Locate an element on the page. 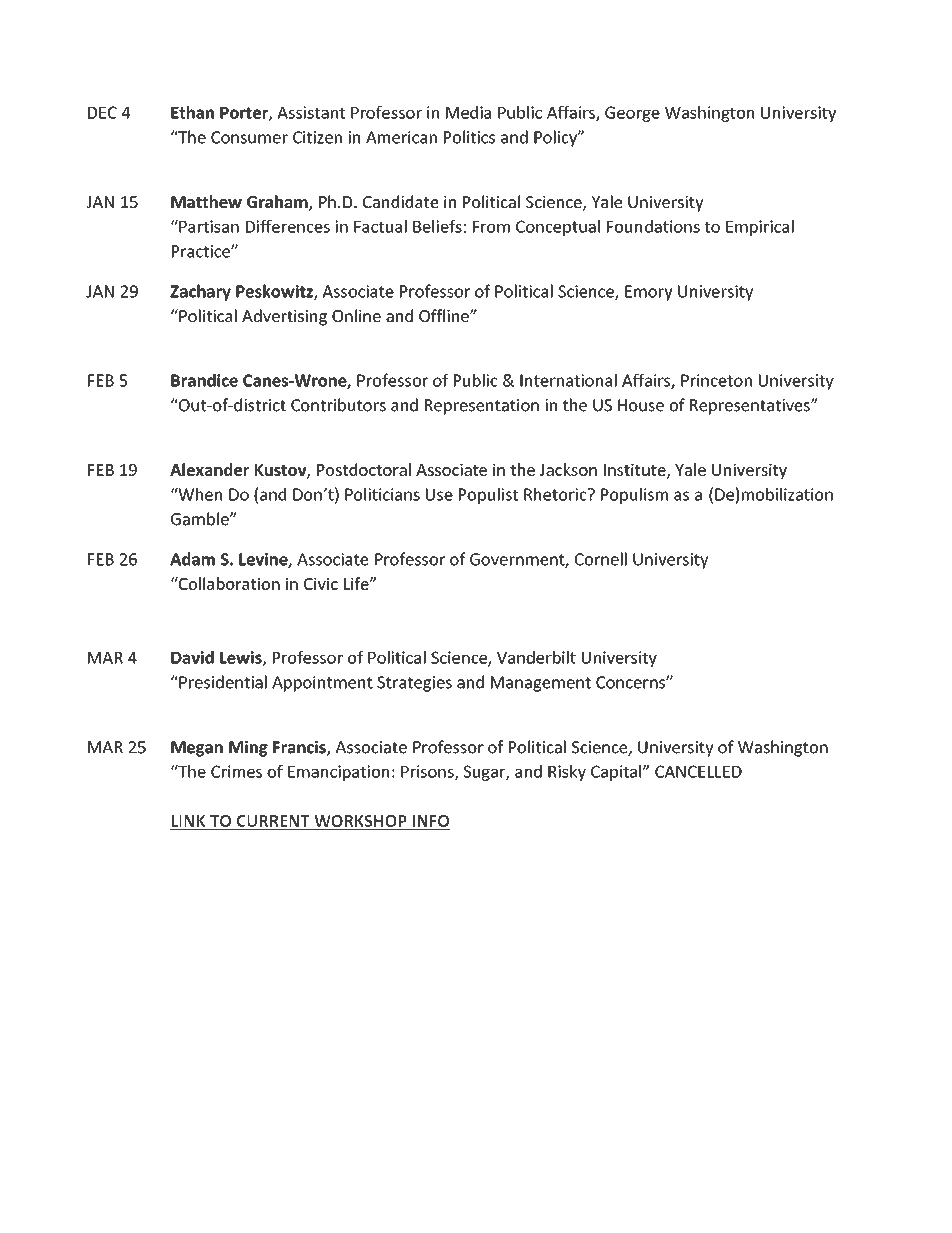  George is located at coordinates (632, 114).
